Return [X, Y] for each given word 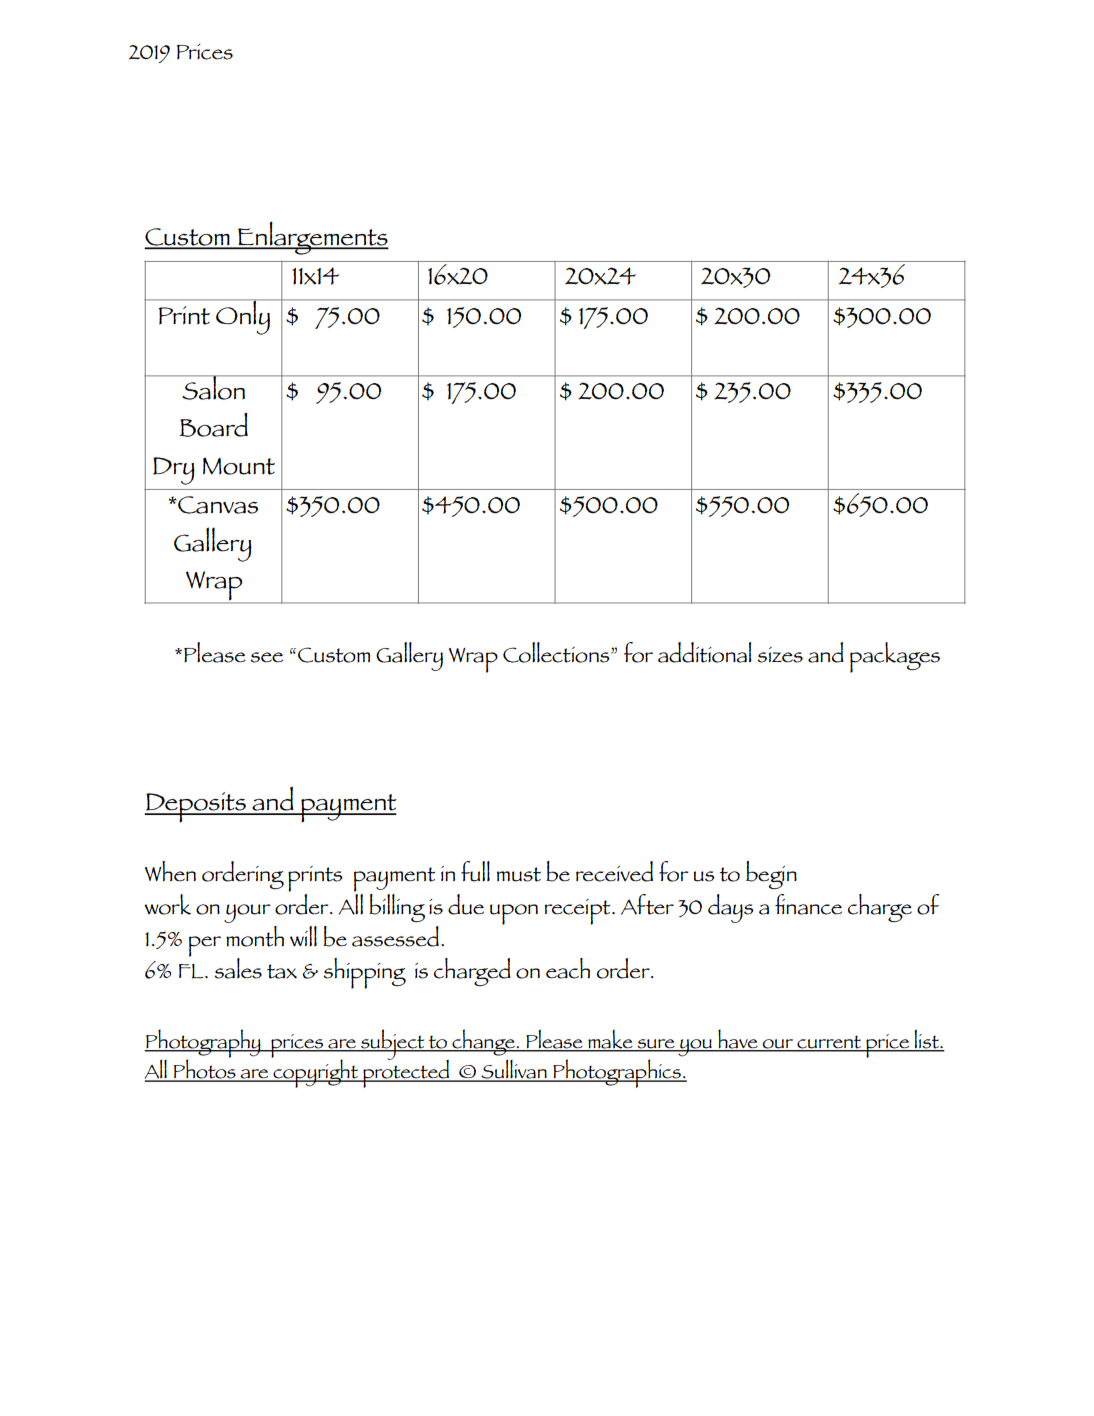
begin [771, 875]
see [266, 657]
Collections [557, 652]
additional [705, 652]
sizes [780, 655]
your [247, 913]
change [483, 1042]
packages [895, 657]
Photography [203, 1044]
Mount [239, 466]
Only [243, 317]
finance [808, 904]
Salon [213, 387]
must [519, 874]
